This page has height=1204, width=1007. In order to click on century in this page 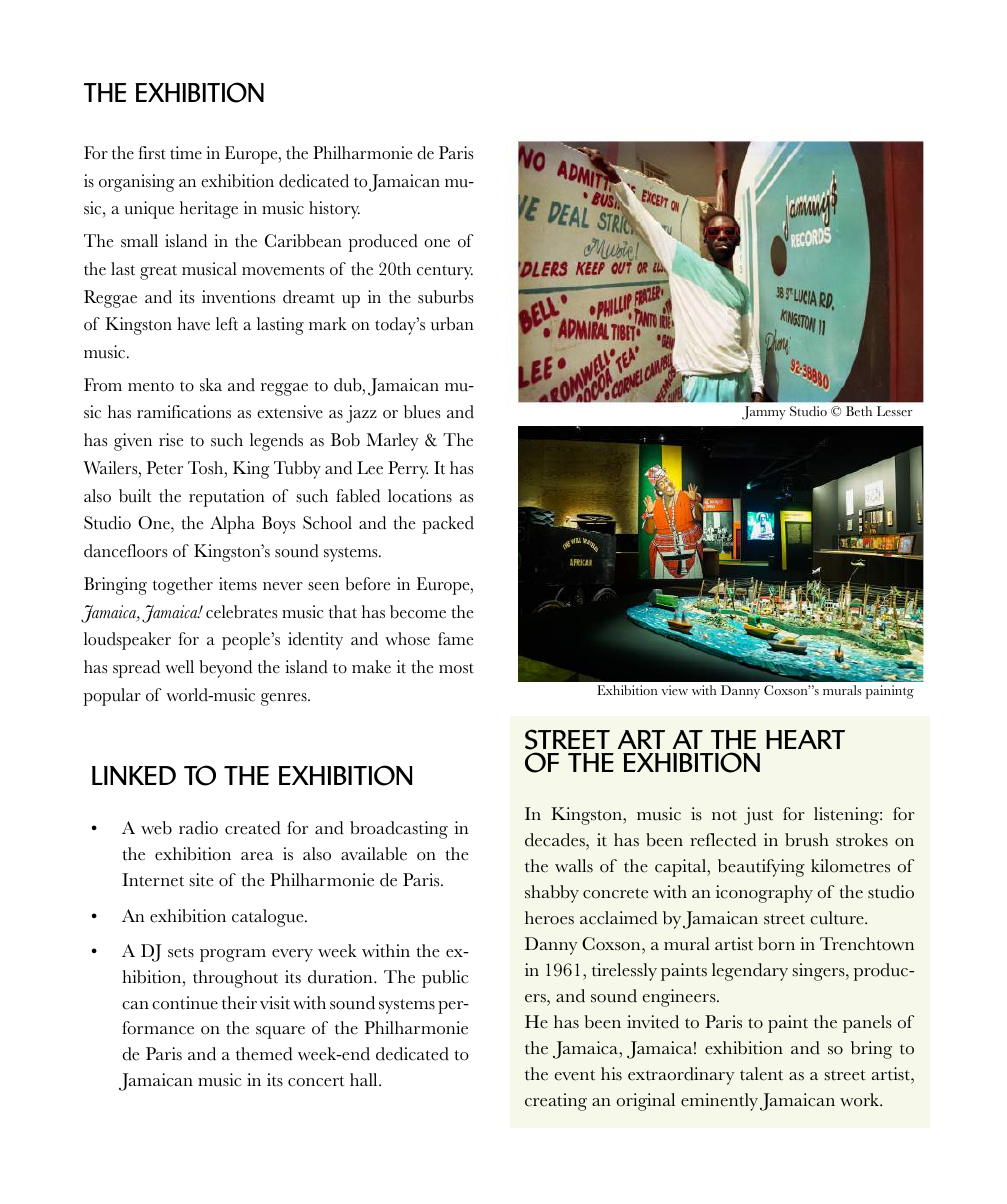, I will do `click(445, 272)`.
